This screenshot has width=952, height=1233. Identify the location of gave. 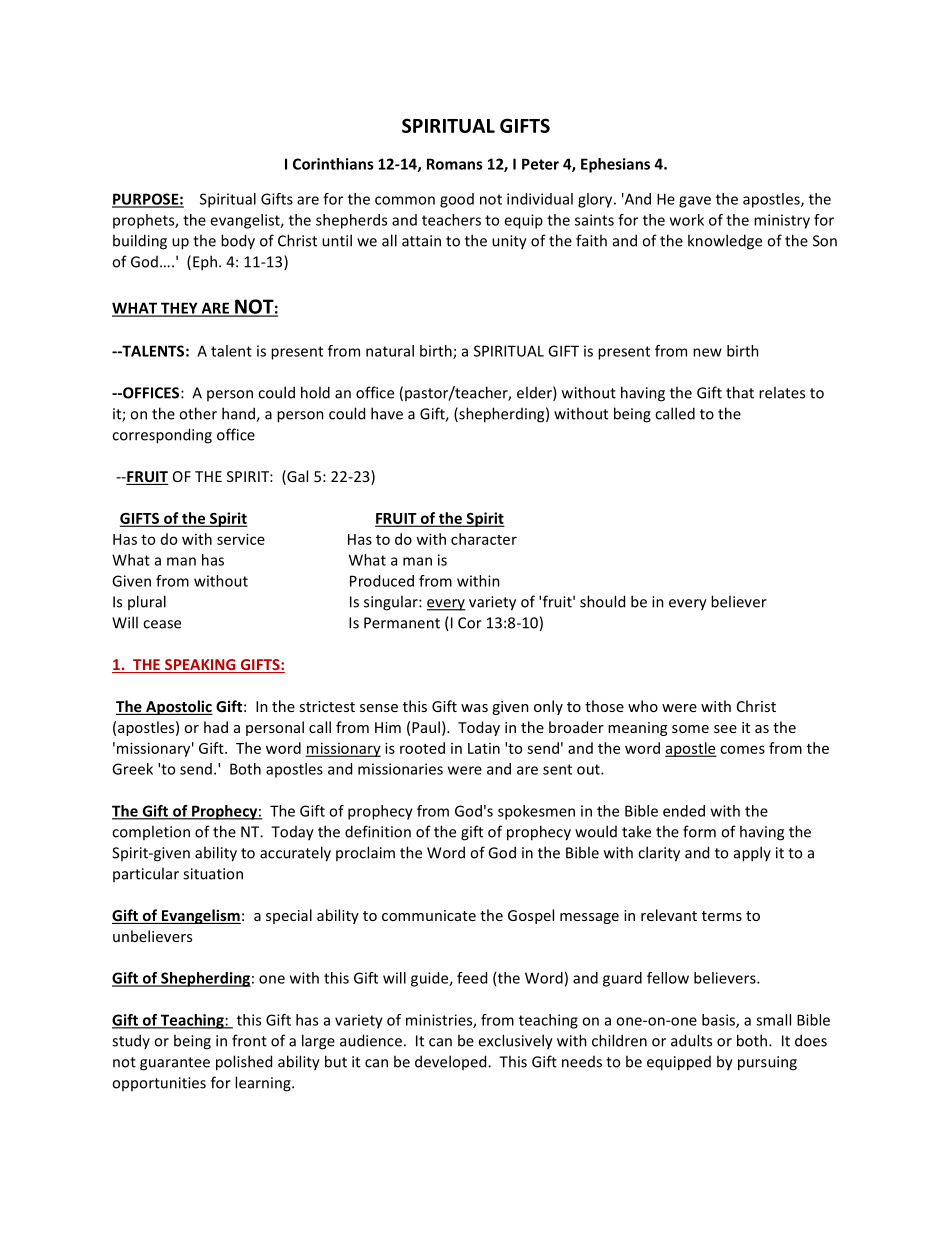
(695, 202).
